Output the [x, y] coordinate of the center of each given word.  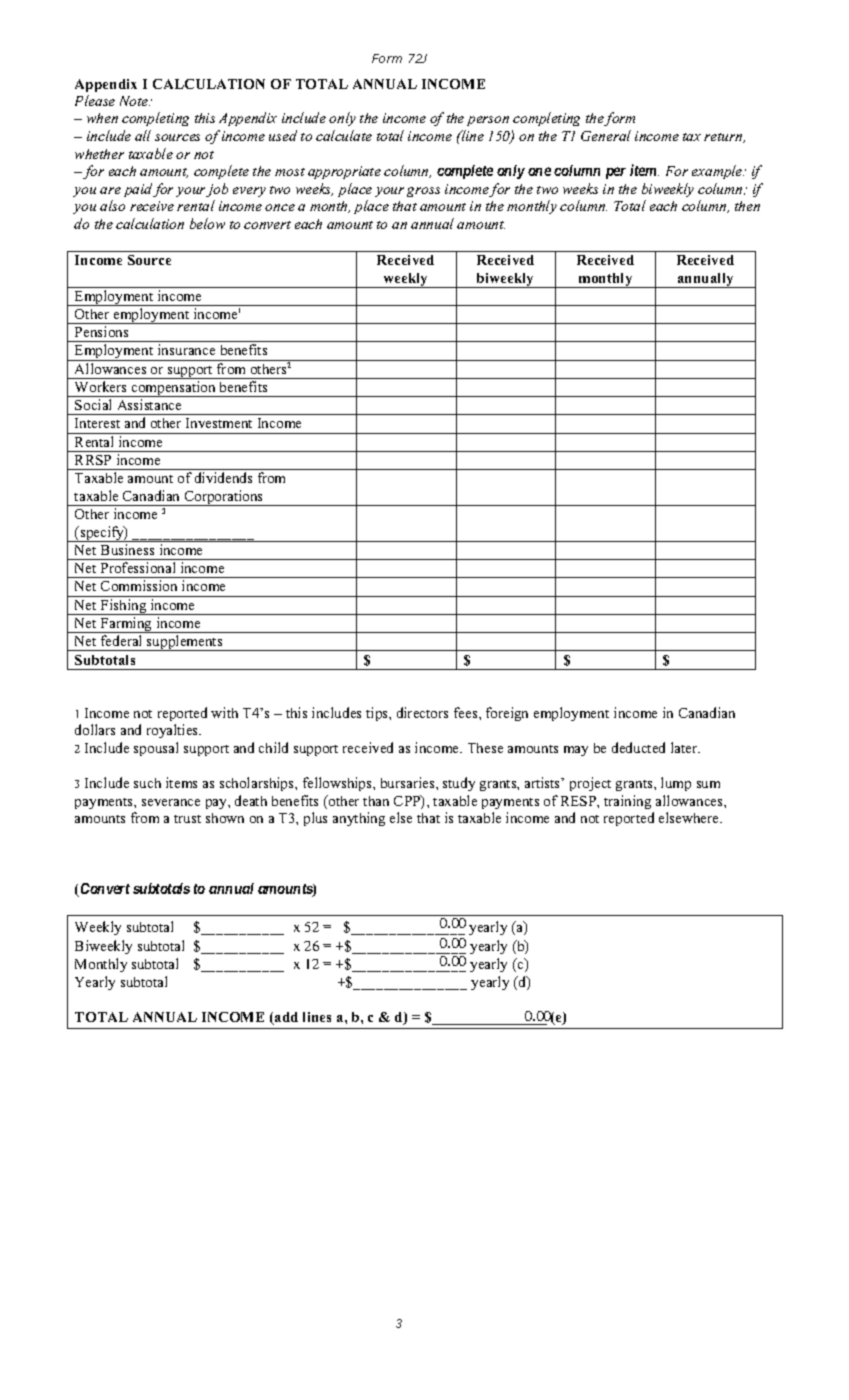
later [685, 747]
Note [135, 101]
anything [359, 819]
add [285, 1018]
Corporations [224, 498]
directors [422, 712]
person [488, 121]
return [724, 138]
